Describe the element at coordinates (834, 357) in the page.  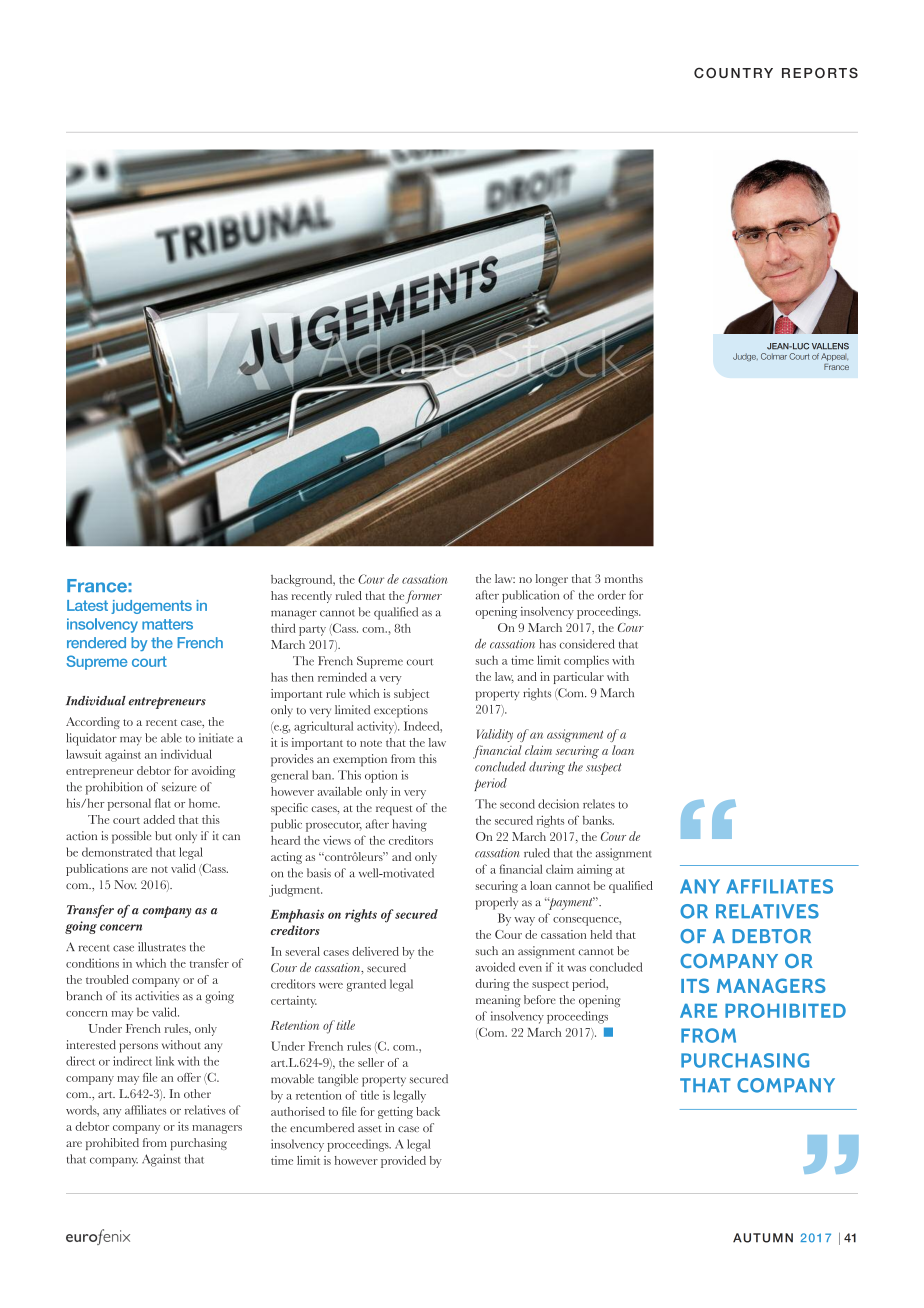
I see `Appeal` at that location.
